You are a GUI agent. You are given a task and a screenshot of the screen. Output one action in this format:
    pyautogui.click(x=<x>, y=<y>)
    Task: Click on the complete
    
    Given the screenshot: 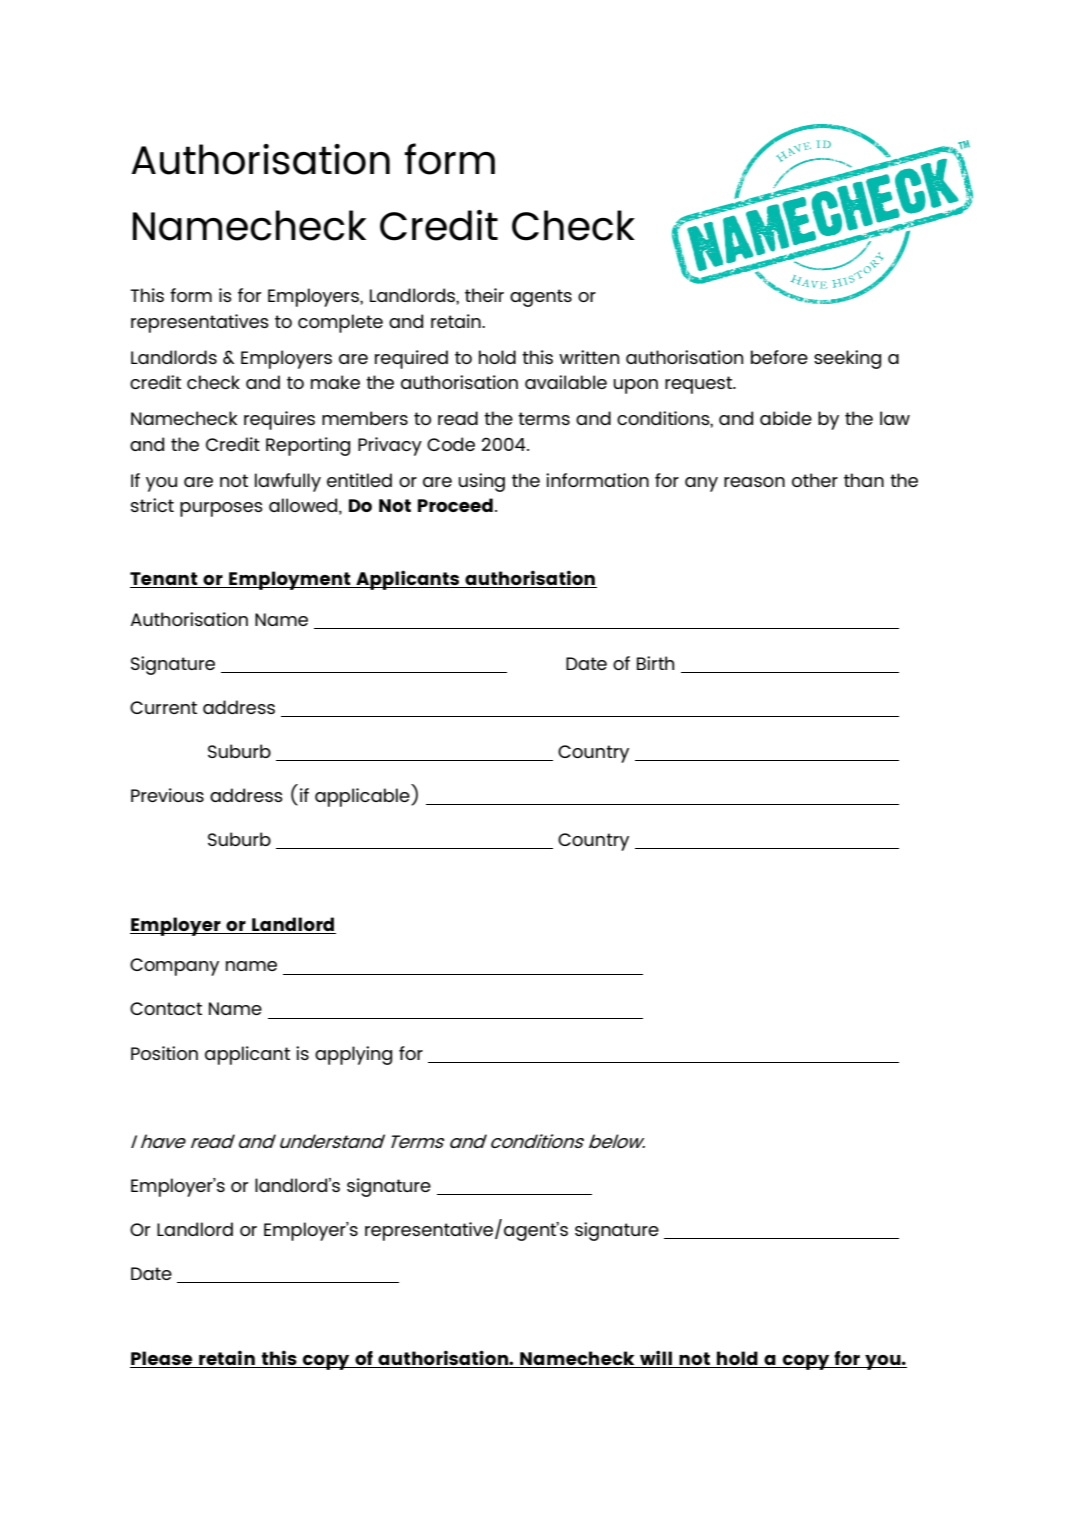 What is the action you would take?
    pyautogui.click(x=340, y=323)
